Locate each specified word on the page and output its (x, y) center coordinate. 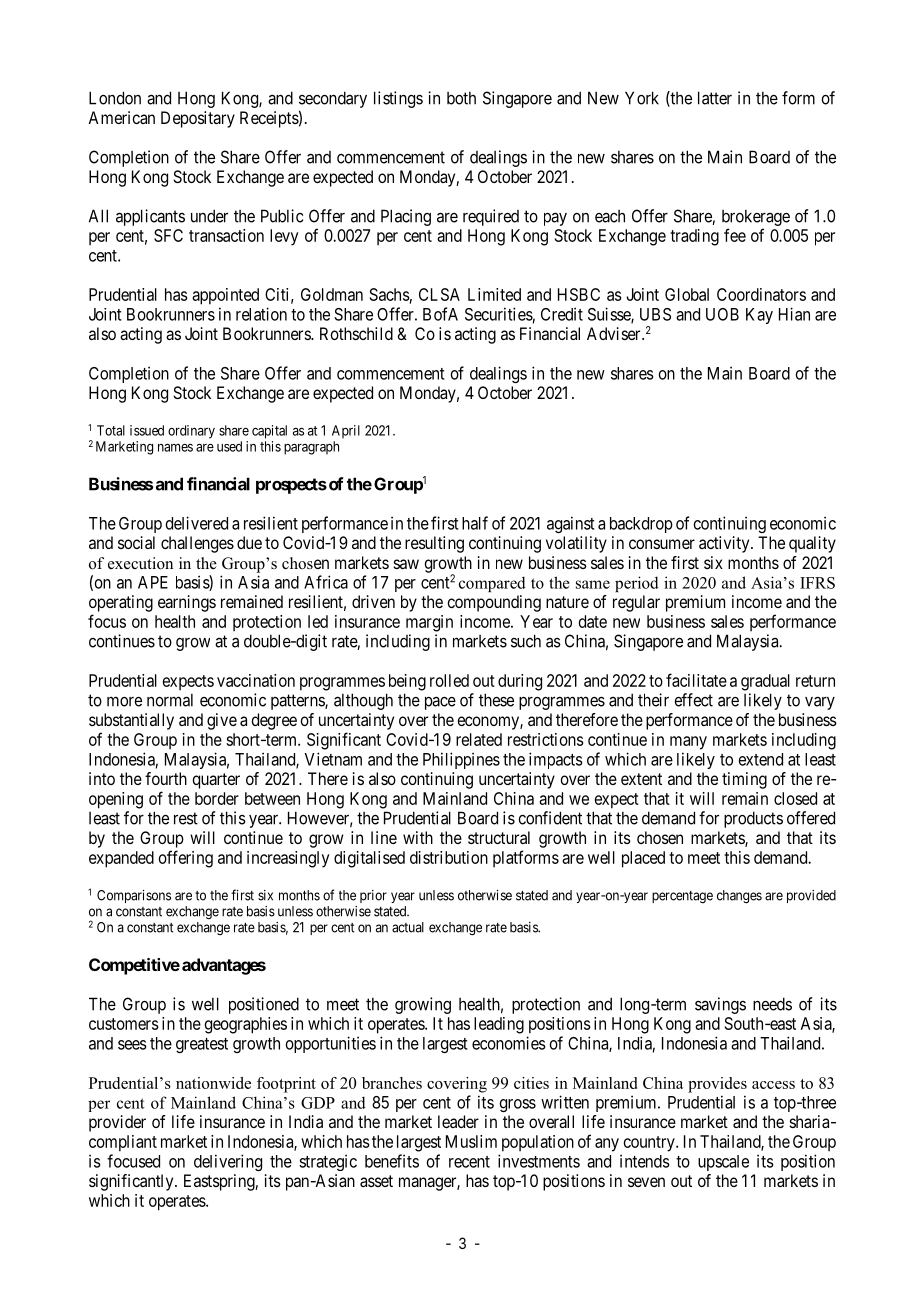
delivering (228, 1162)
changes (739, 897)
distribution (449, 857)
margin (429, 623)
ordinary (191, 432)
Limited (494, 294)
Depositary (198, 119)
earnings (187, 603)
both (461, 98)
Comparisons (134, 896)
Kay (759, 316)
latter (715, 98)
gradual (765, 682)
